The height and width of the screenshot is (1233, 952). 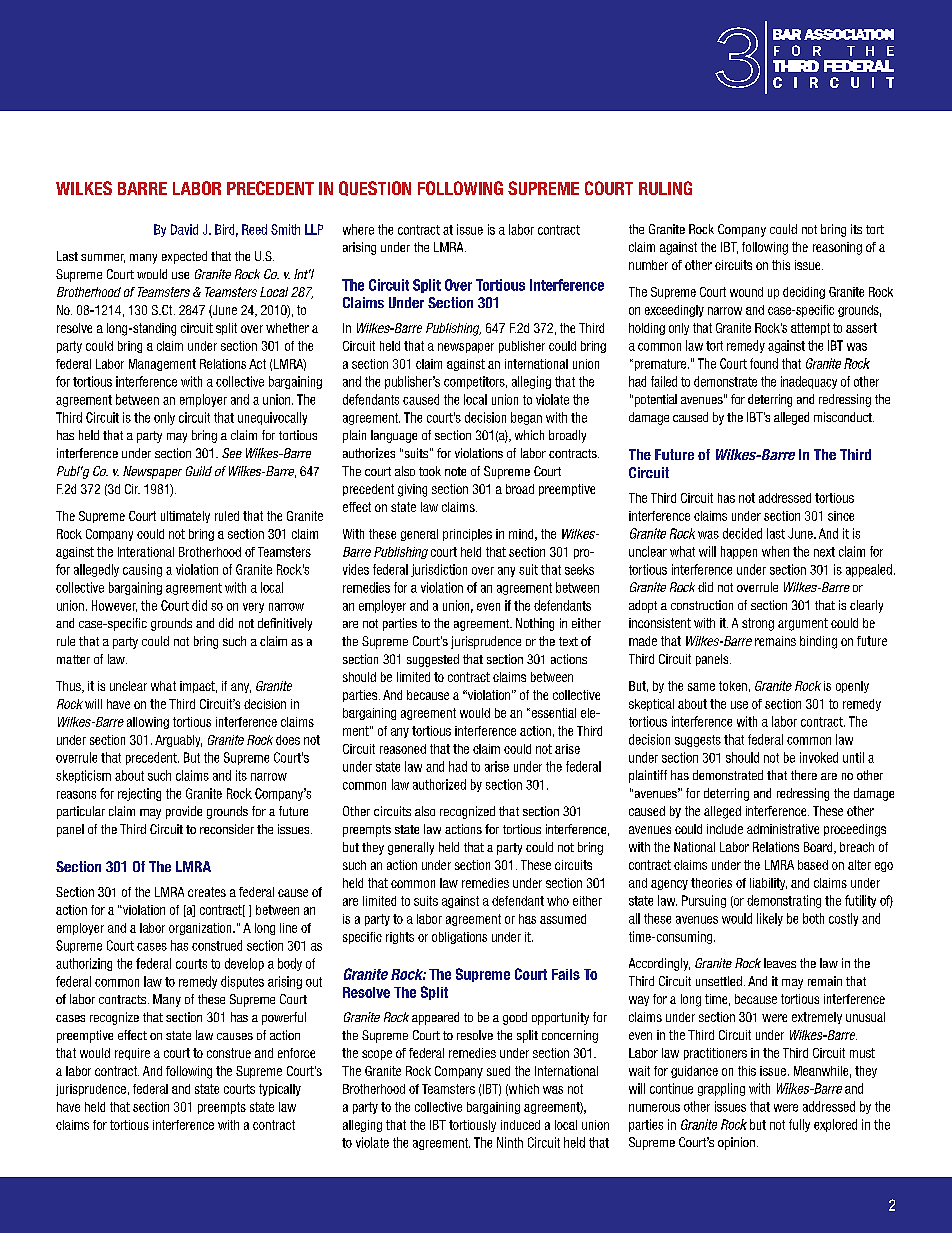 I want to click on reasoning, so click(x=837, y=248).
